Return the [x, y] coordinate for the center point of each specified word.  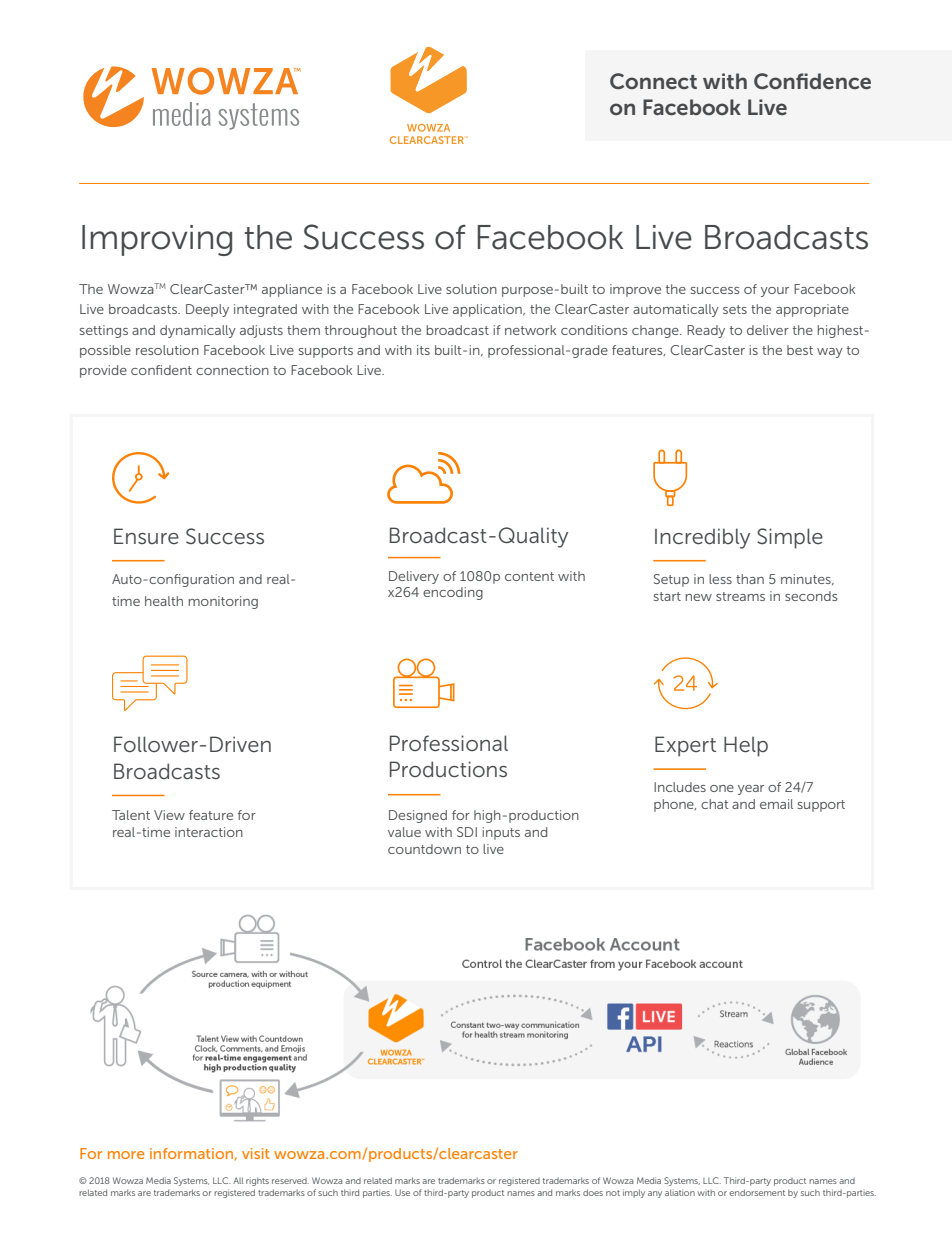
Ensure [146, 536]
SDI [467, 832]
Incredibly [702, 538]
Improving [157, 240]
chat [715, 804]
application [488, 310]
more [126, 1155]
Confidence [812, 81]
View [169, 815]
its [423, 350]
